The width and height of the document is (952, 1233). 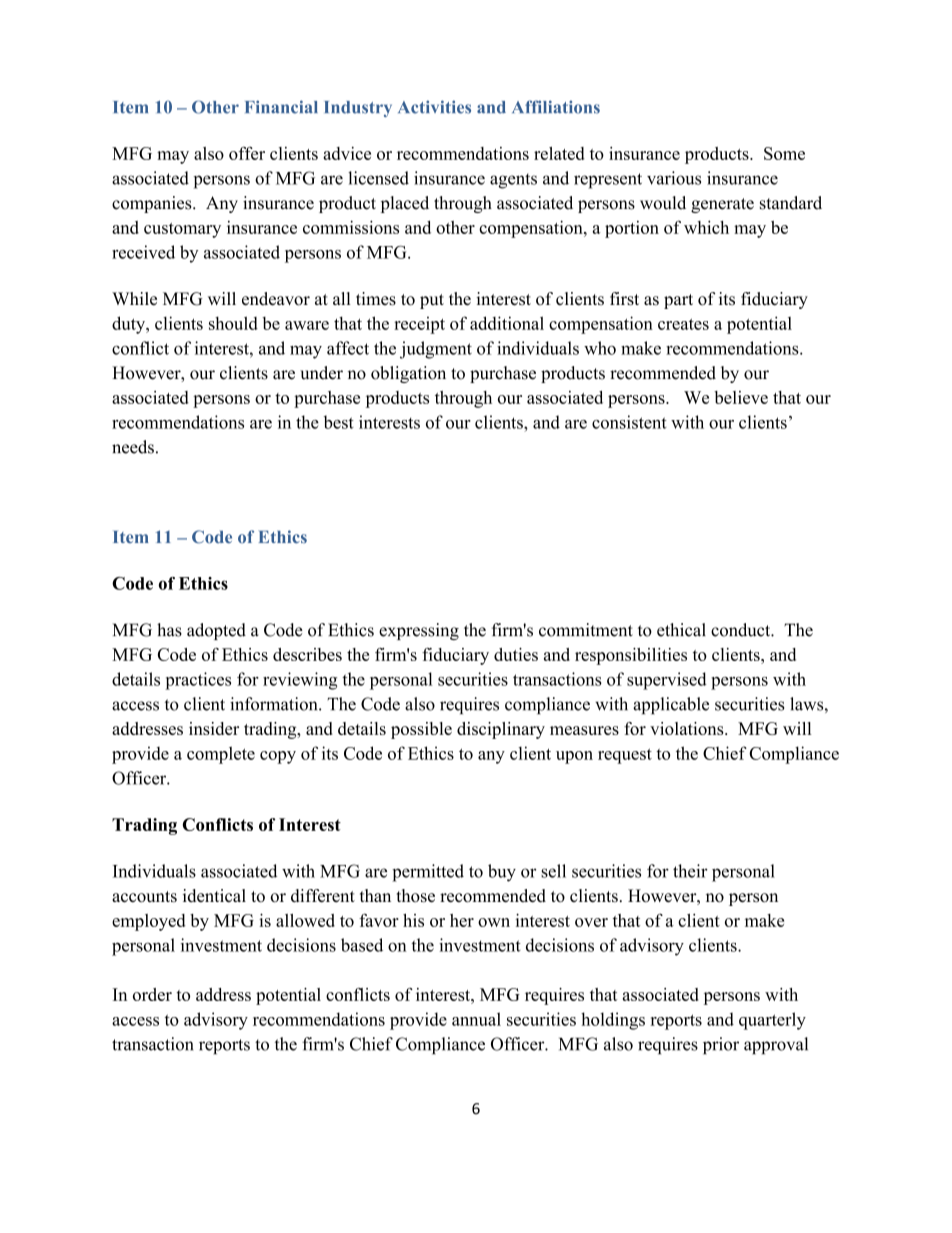 I want to click on order, so click(x=152, y=994).
